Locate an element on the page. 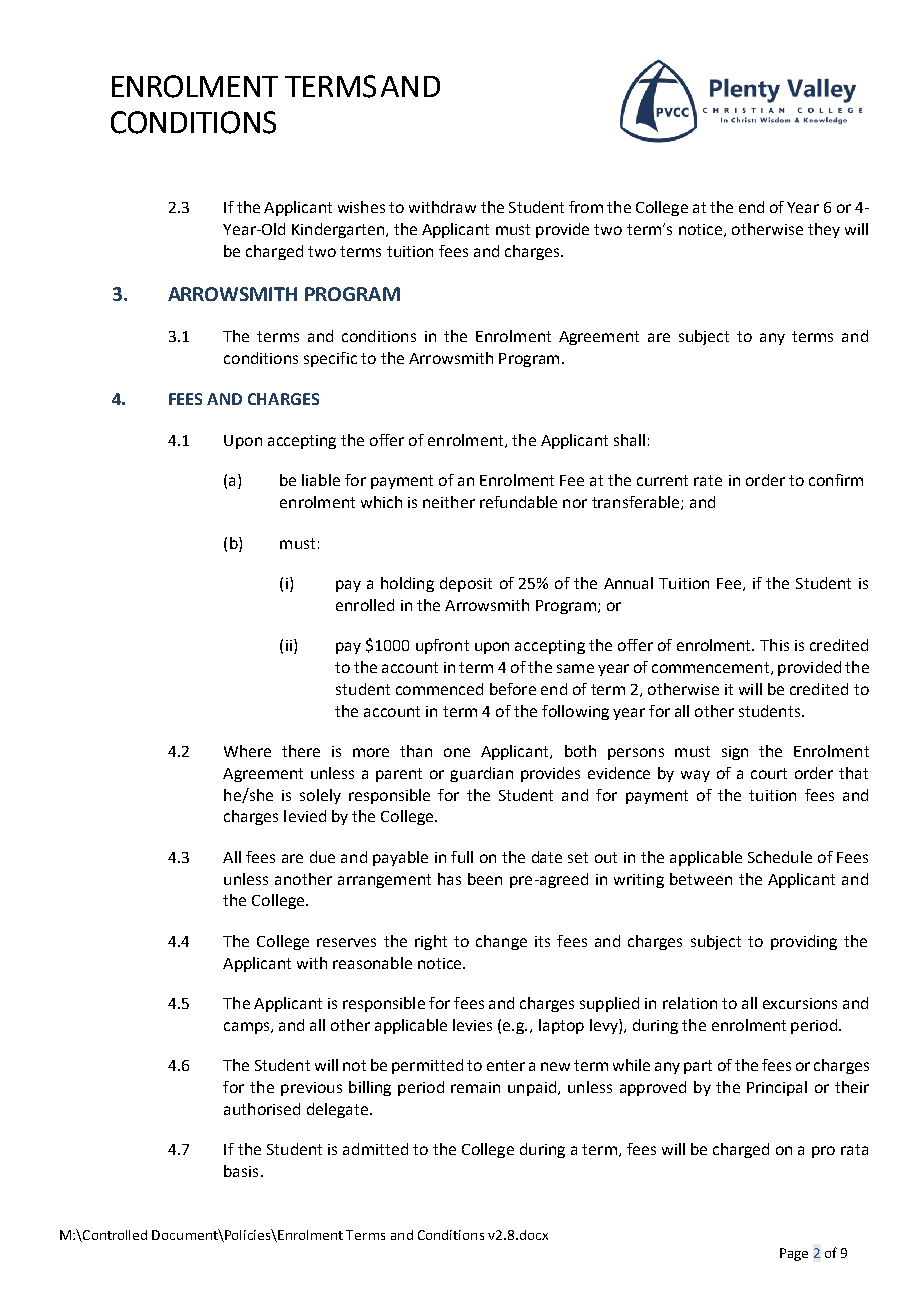 This page has width=924, height=1307. due is located at coordinates (322, 857).
